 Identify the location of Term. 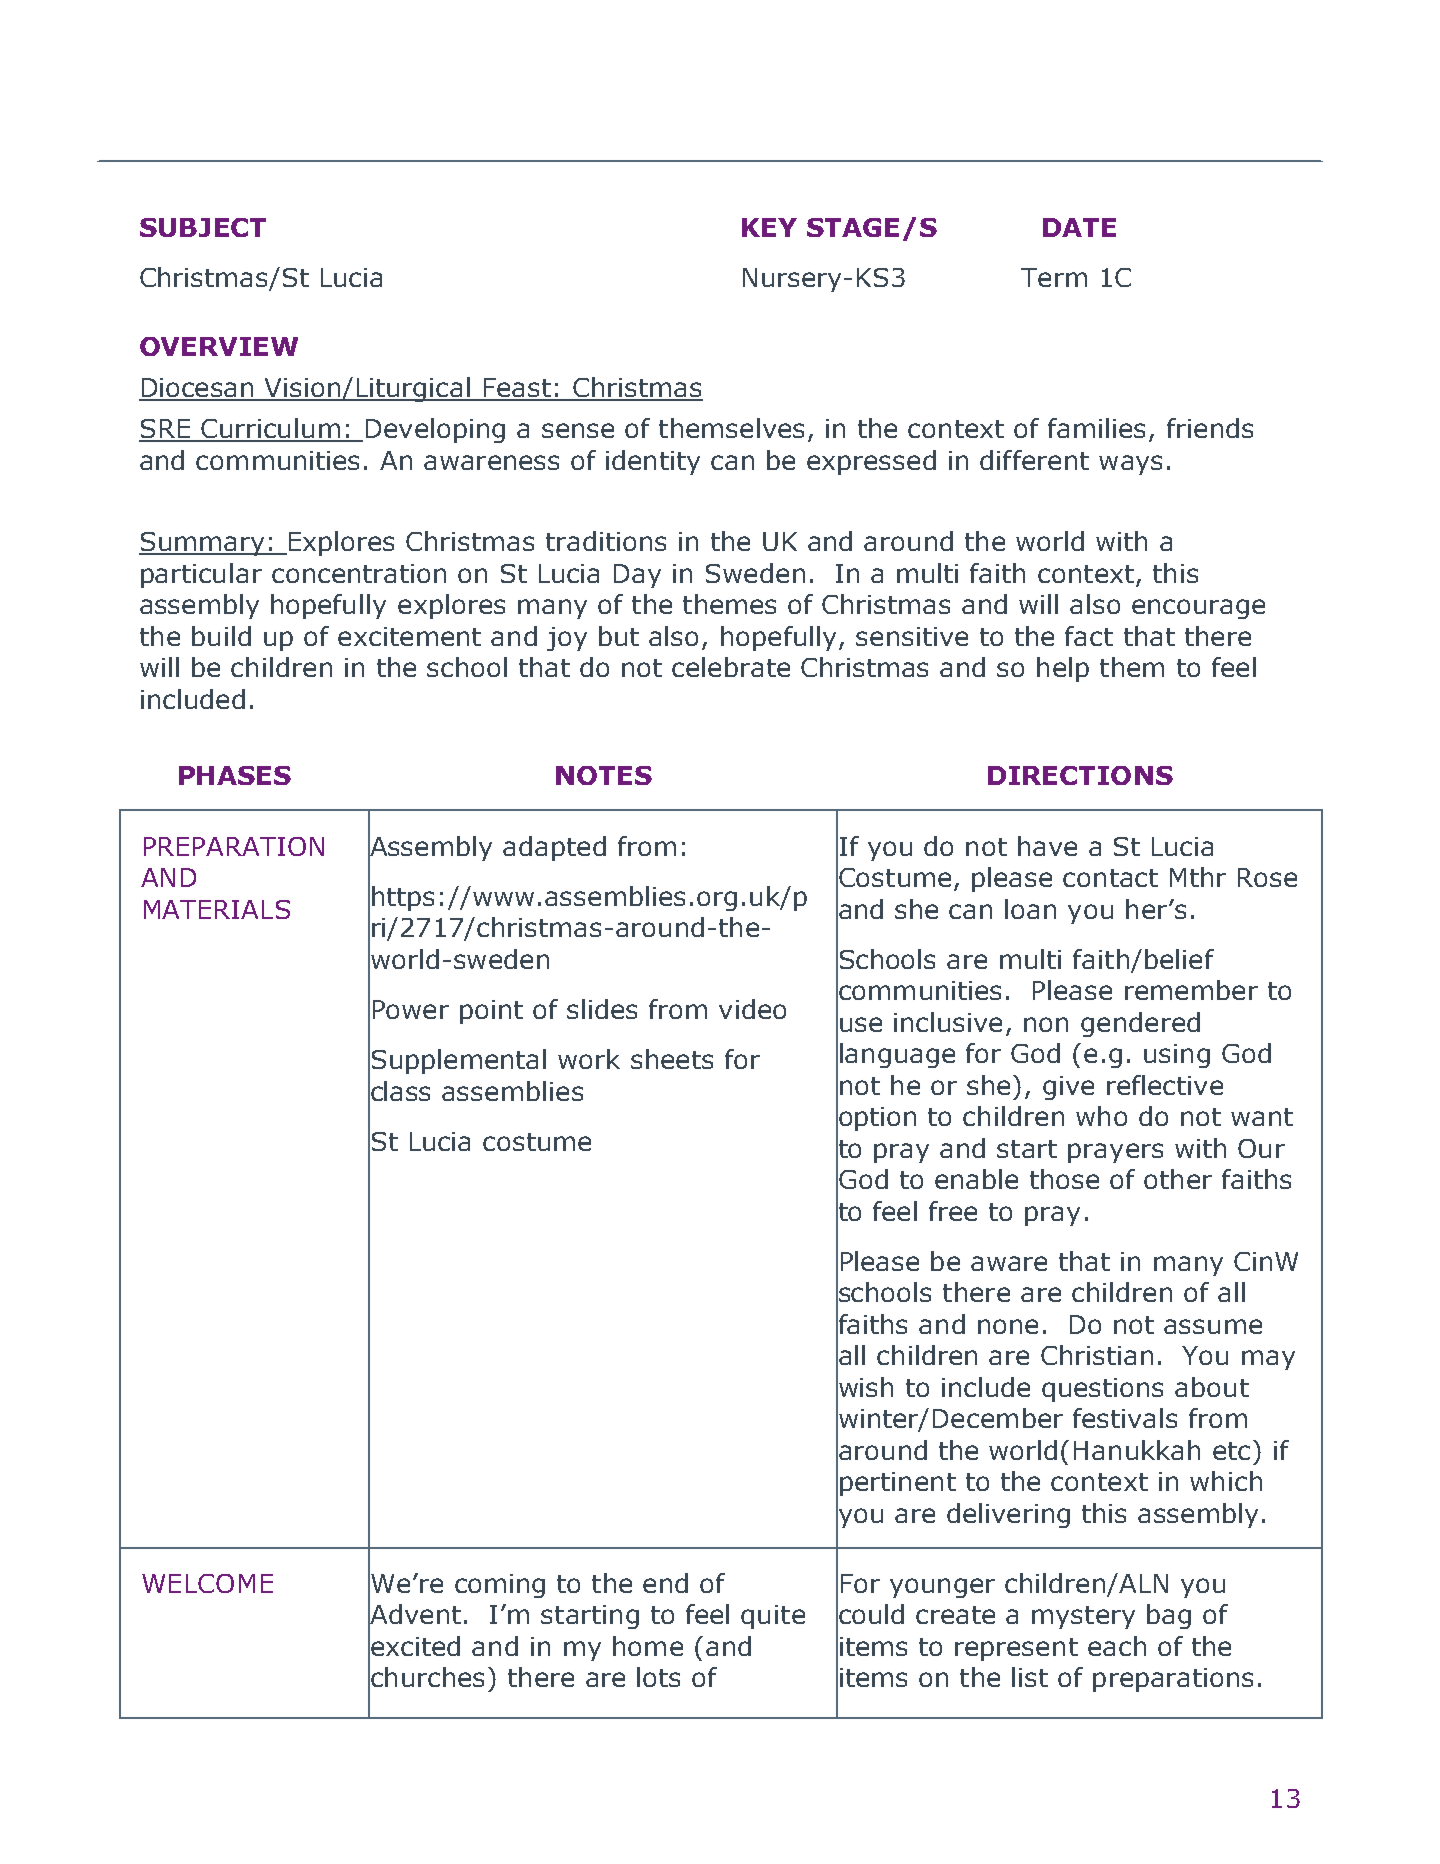
(1054, 277).
